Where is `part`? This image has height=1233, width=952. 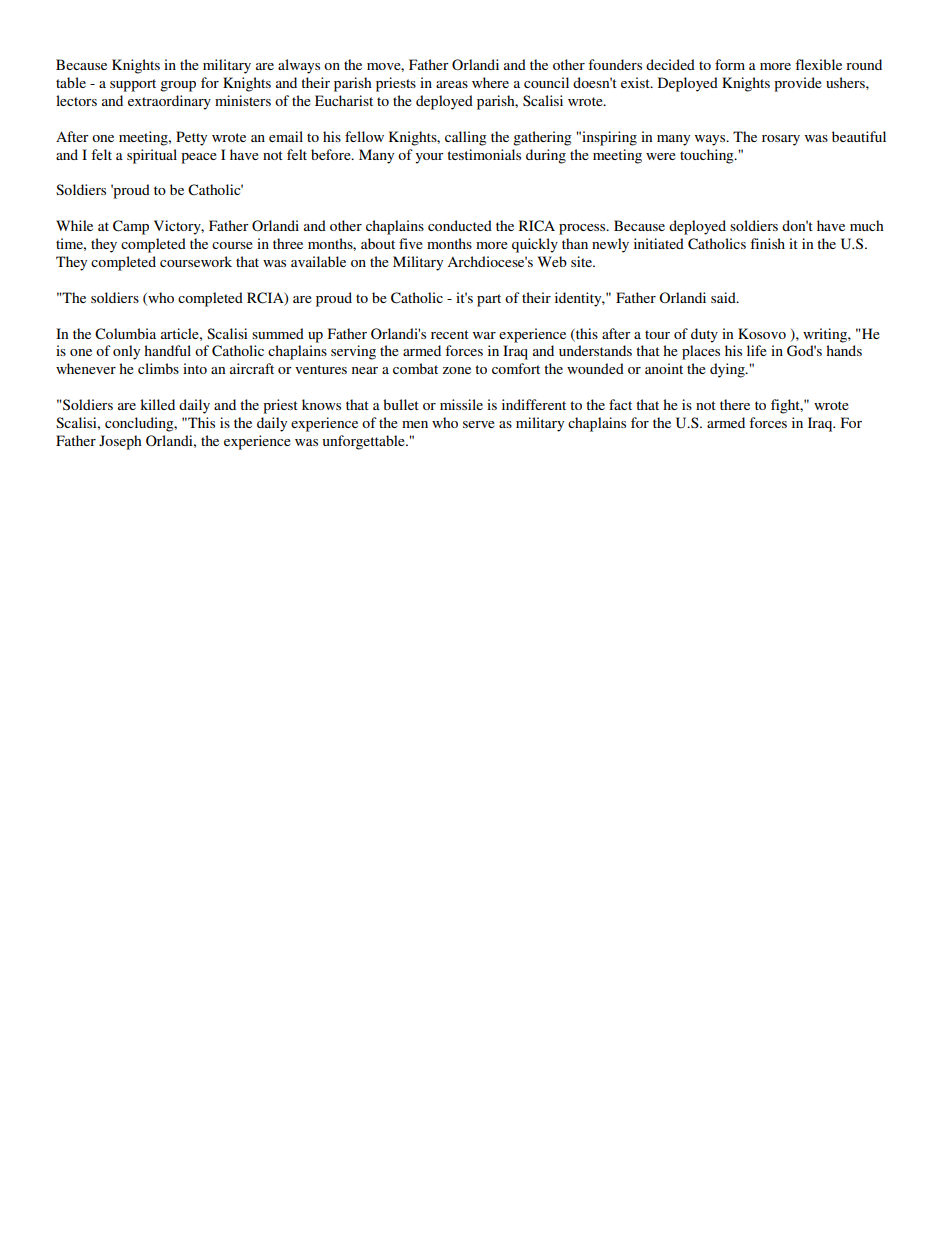 part is located at coordinates (489, 300).
